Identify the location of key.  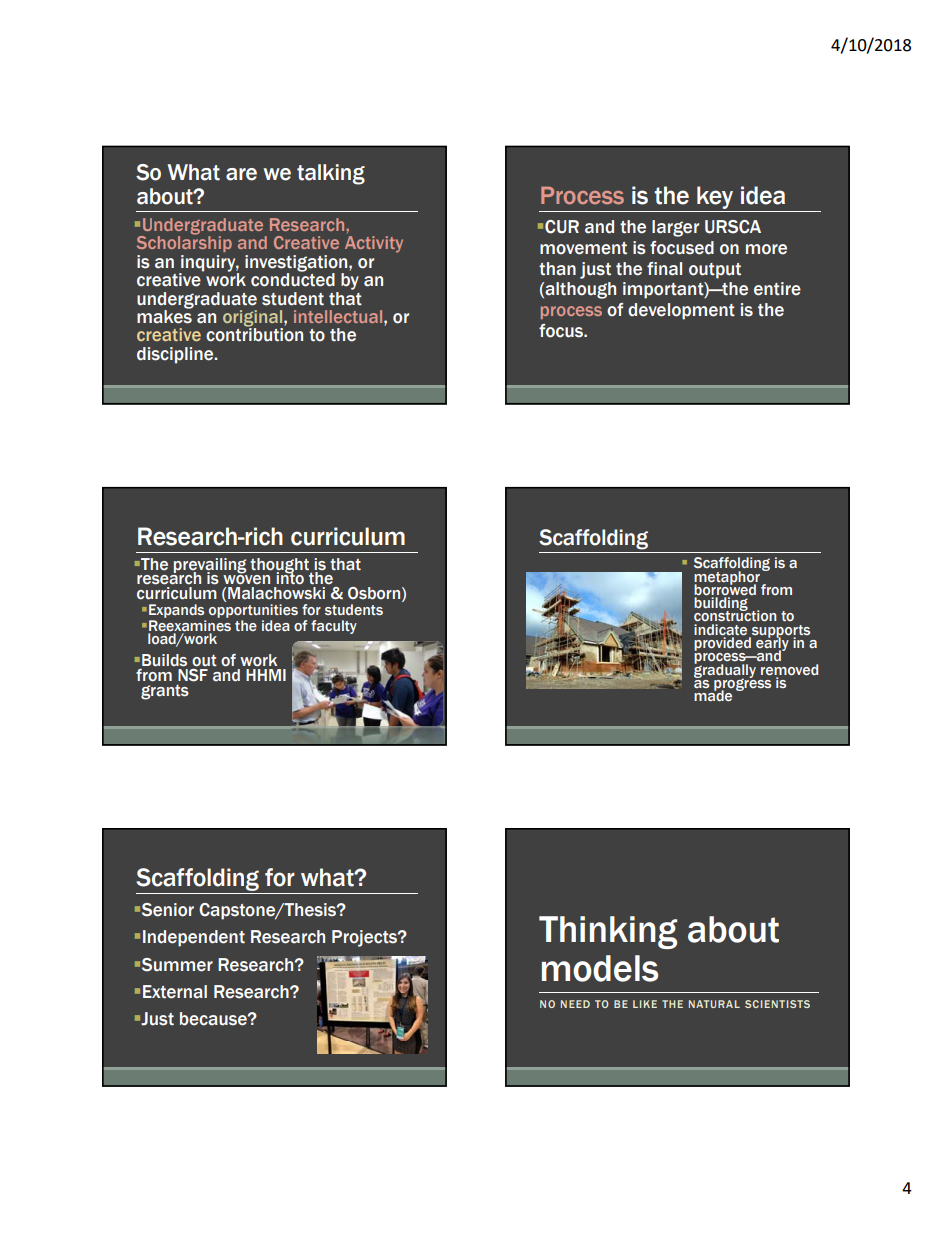
(715, 197).
